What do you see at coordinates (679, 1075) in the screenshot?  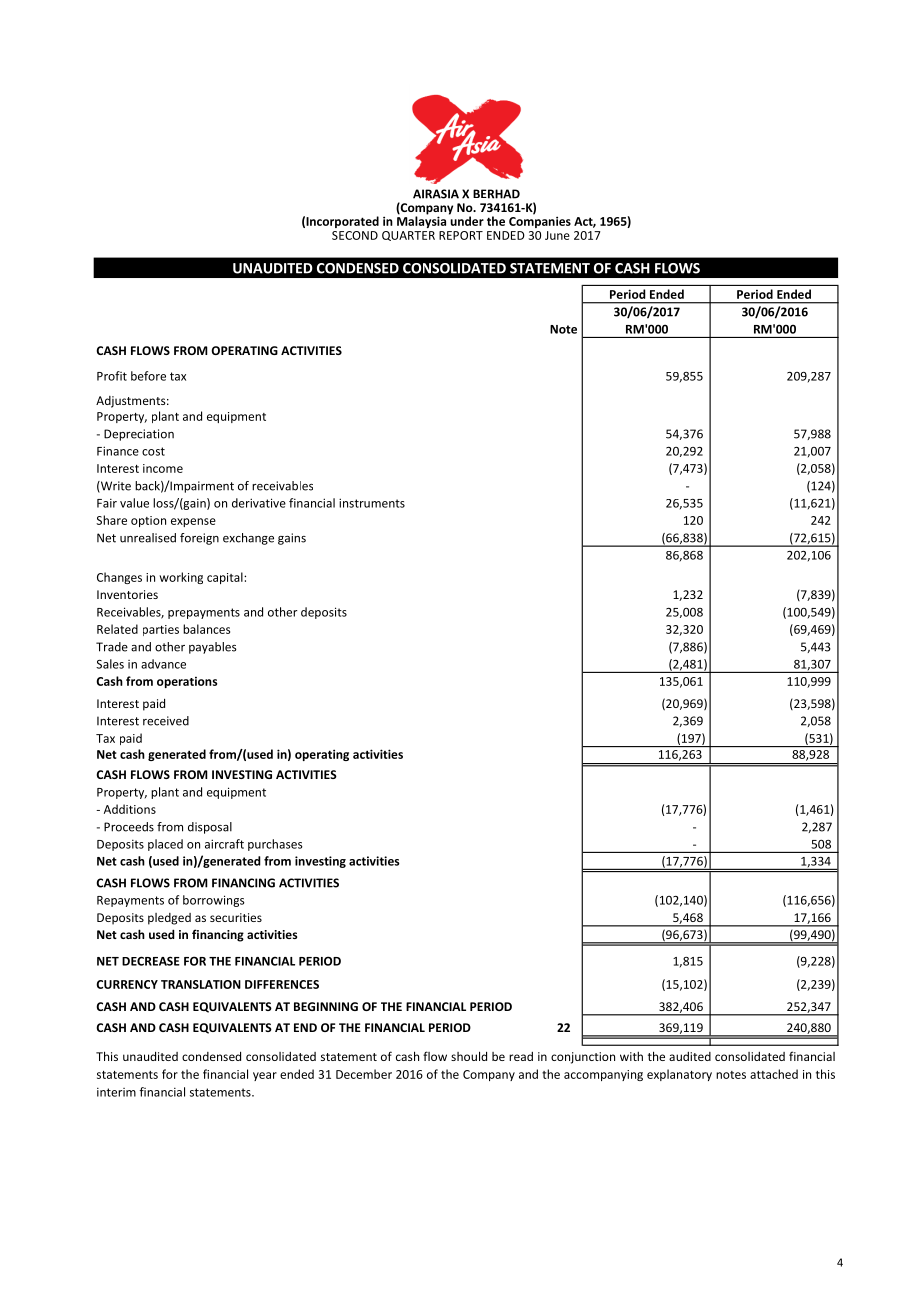 I see `explanatory` at bounding box center [679, 1075].
